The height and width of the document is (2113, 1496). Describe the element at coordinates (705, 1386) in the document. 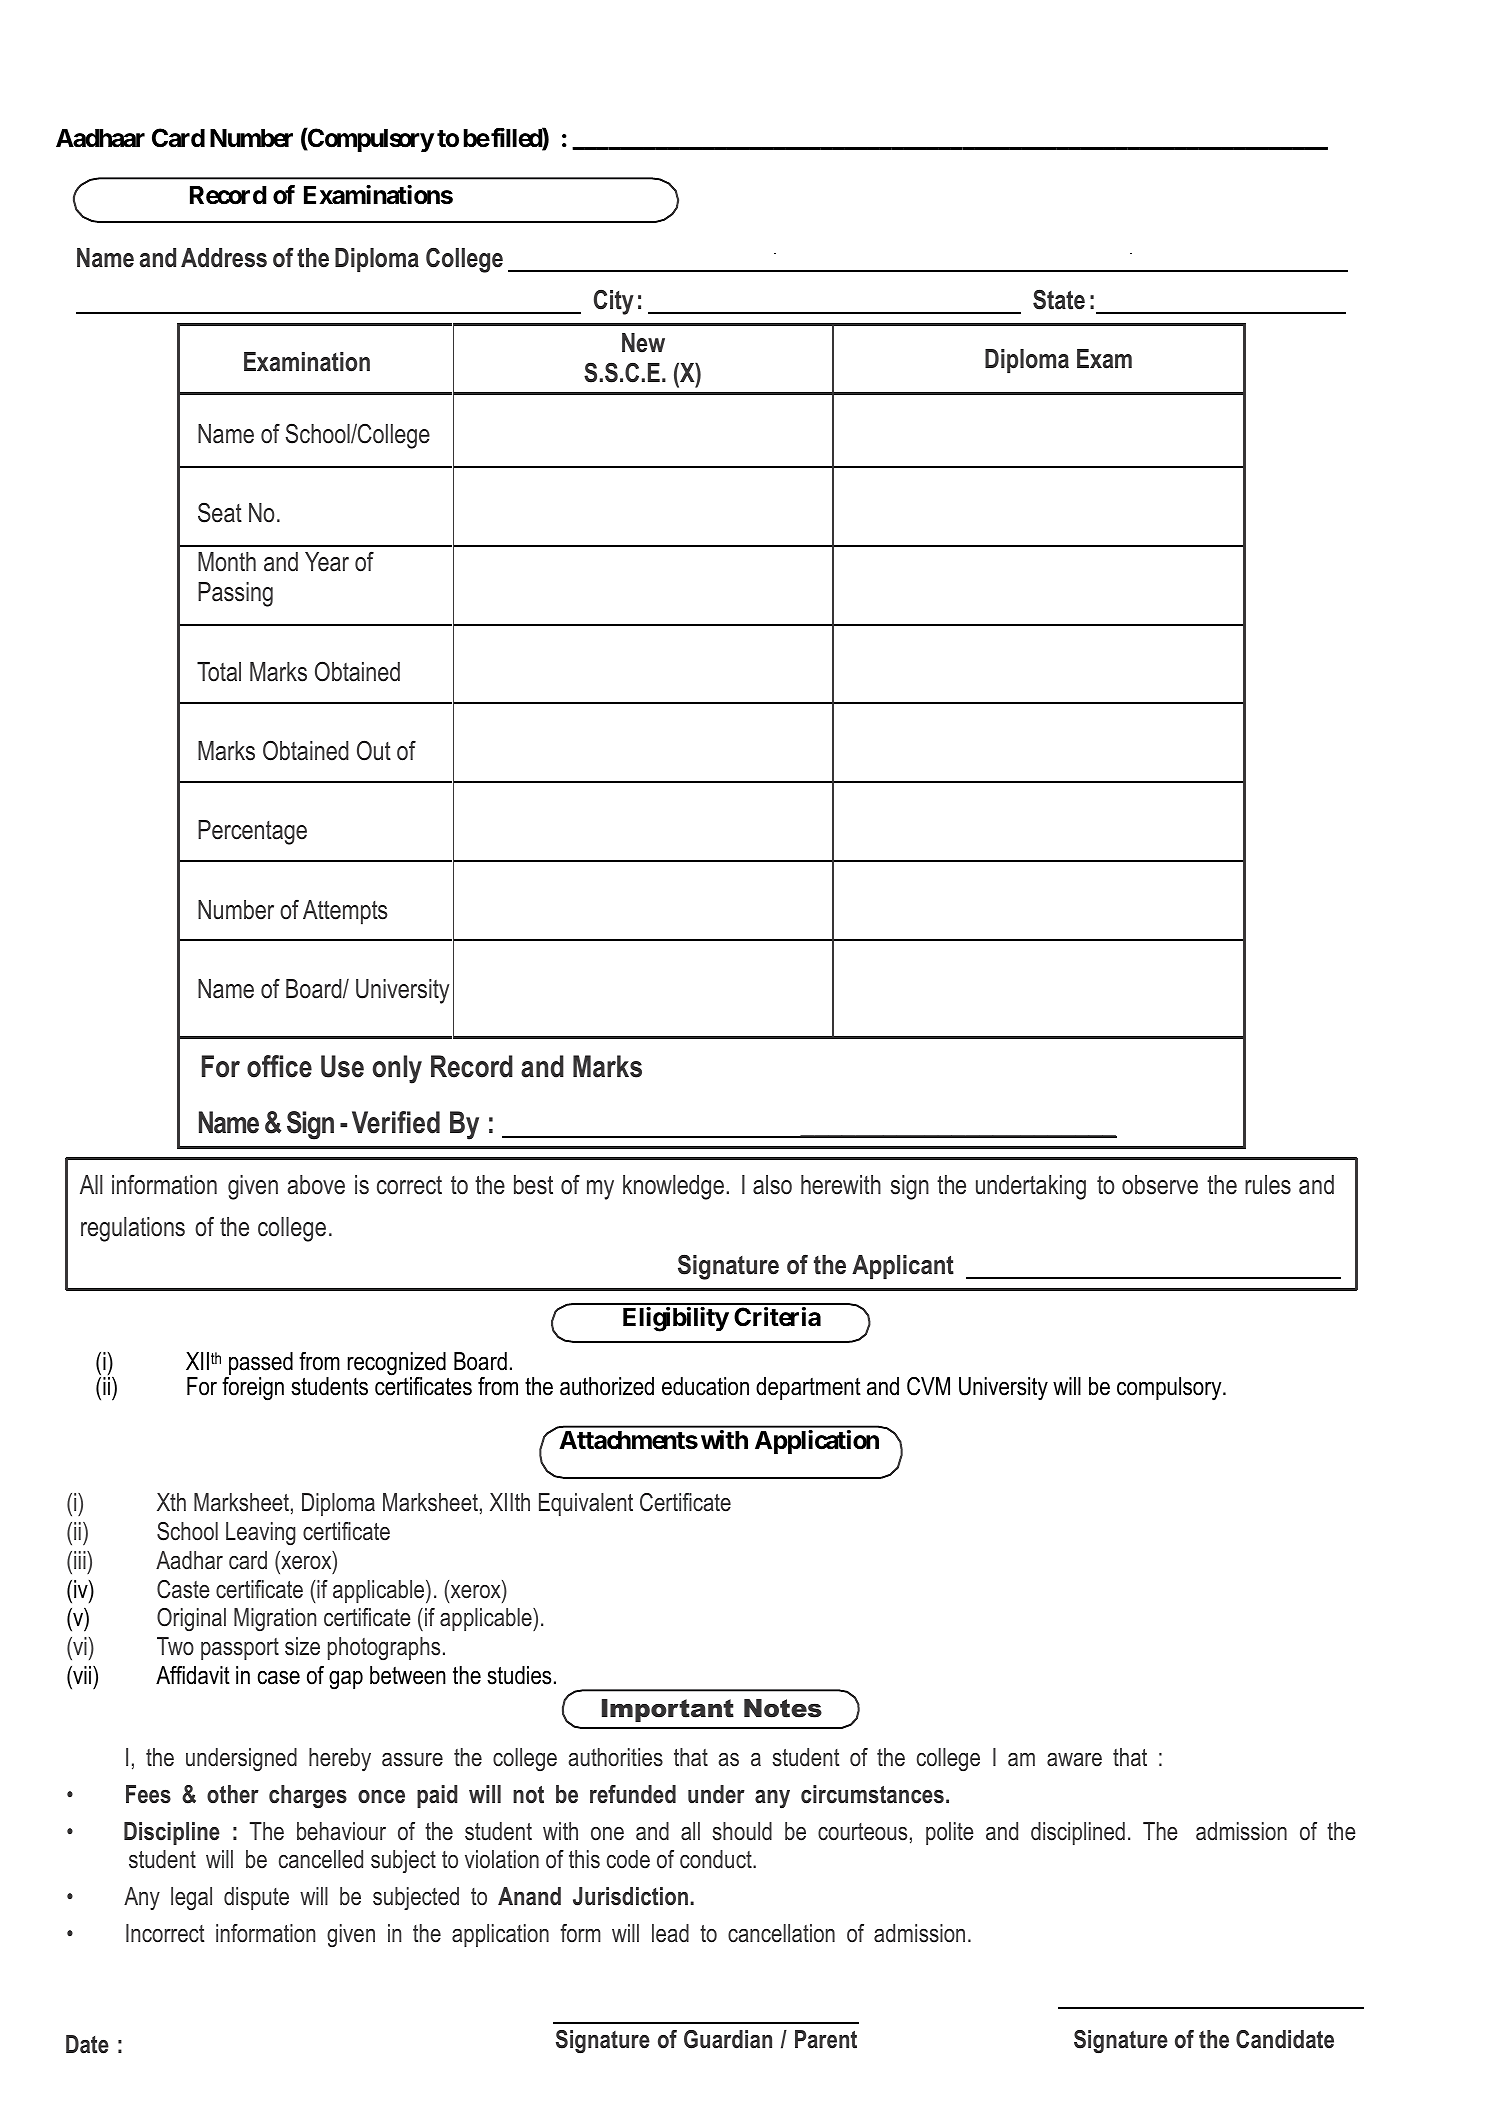

I see `education` at that location.
